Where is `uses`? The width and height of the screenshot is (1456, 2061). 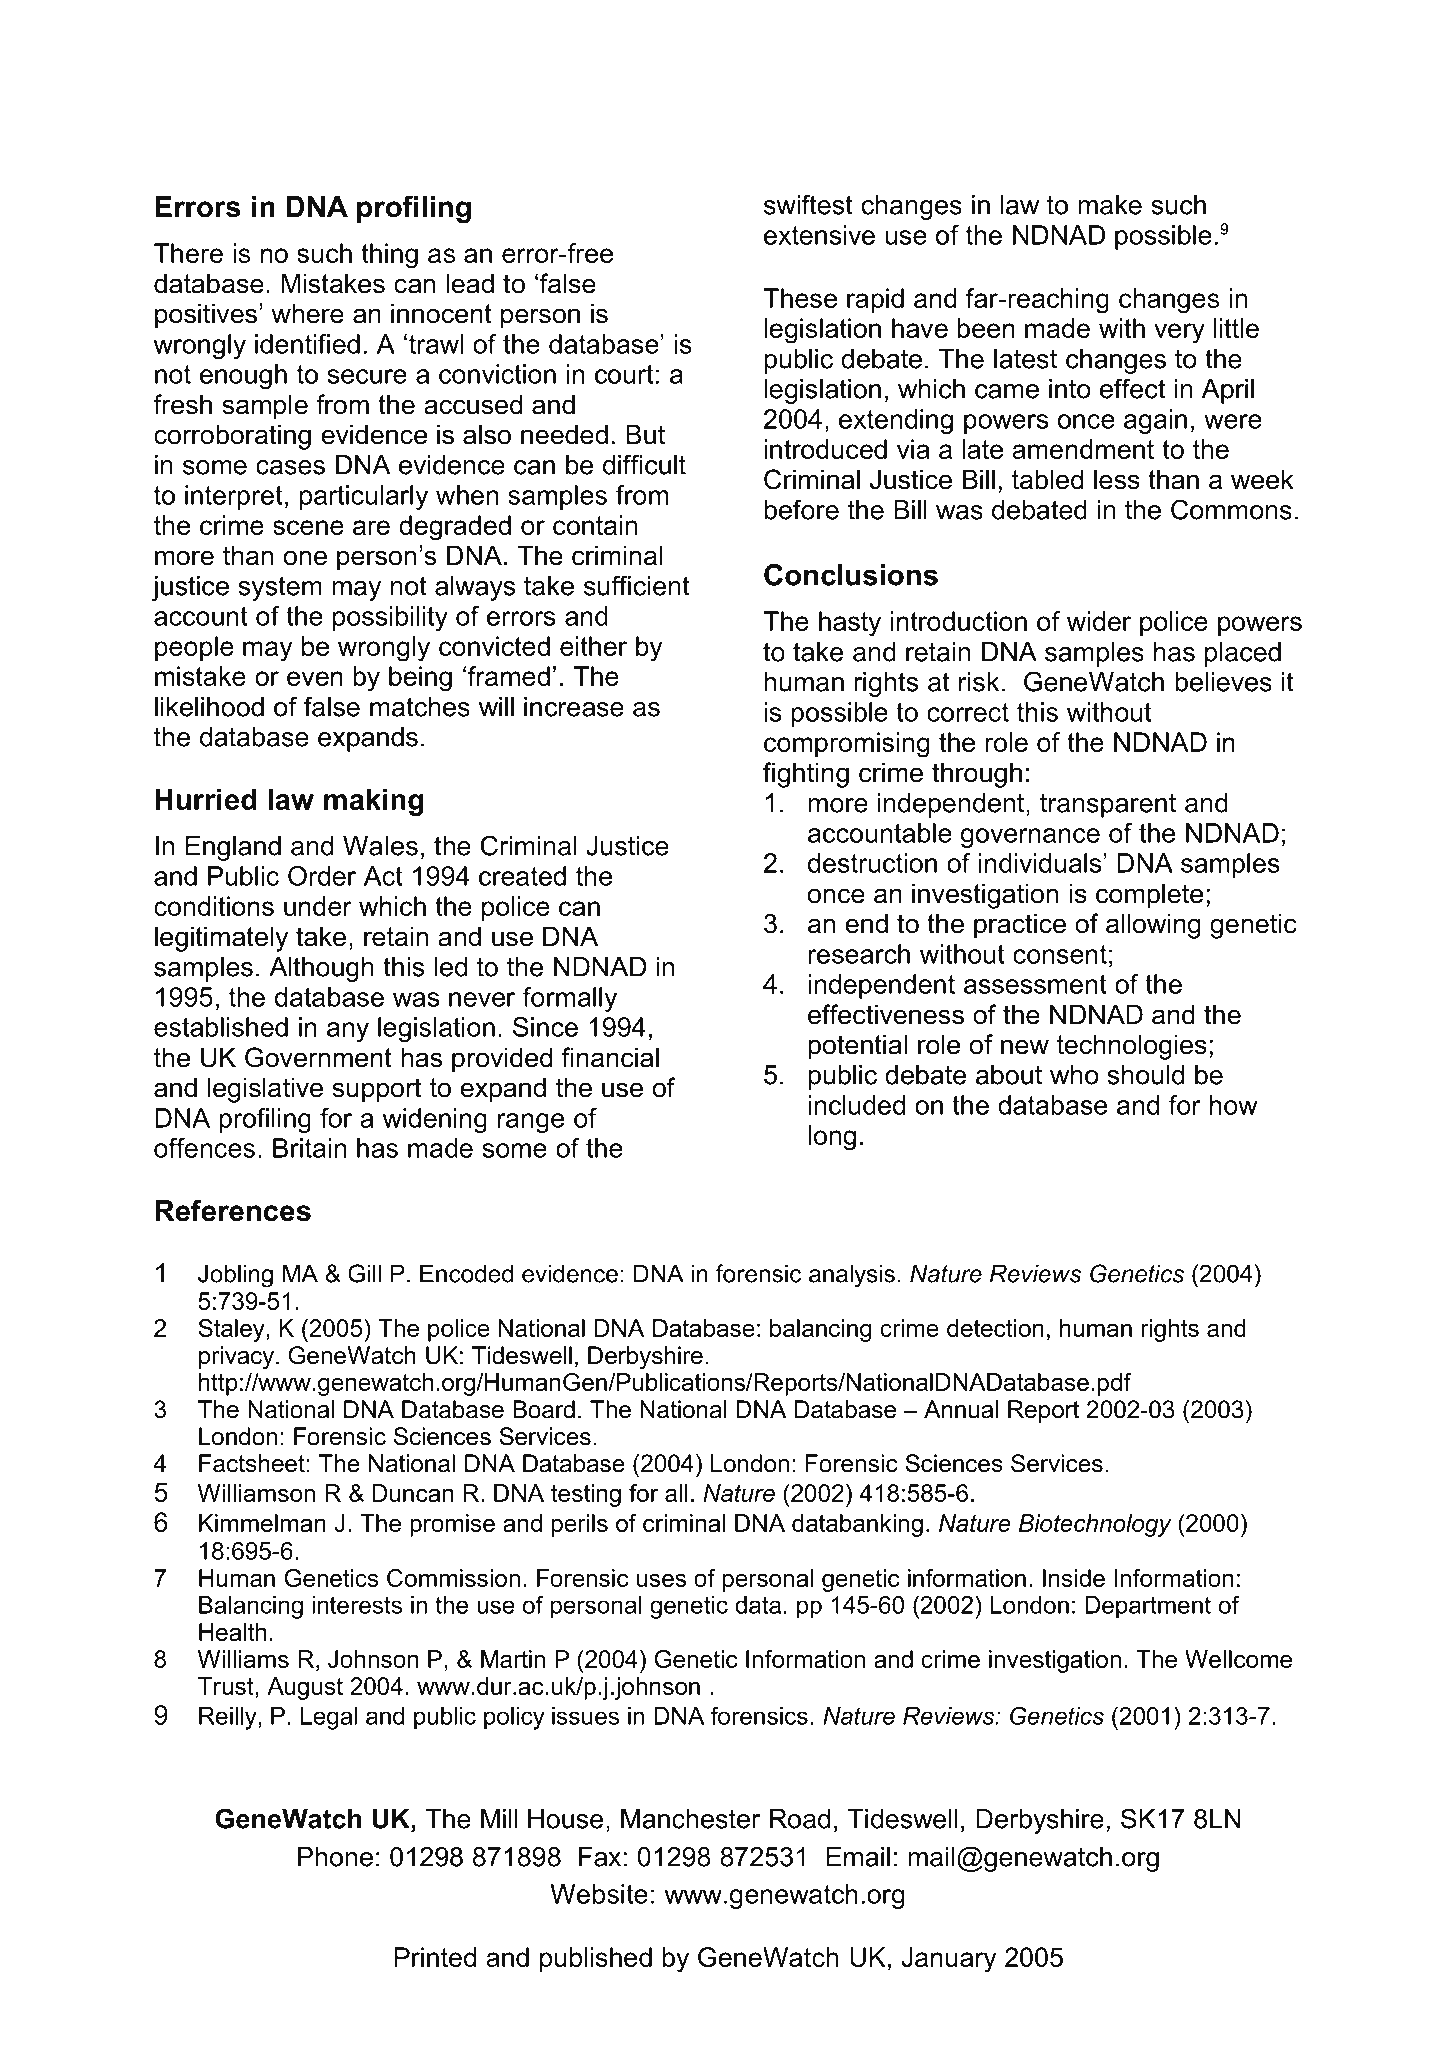 uses is located at coordinates (661, 1580).
